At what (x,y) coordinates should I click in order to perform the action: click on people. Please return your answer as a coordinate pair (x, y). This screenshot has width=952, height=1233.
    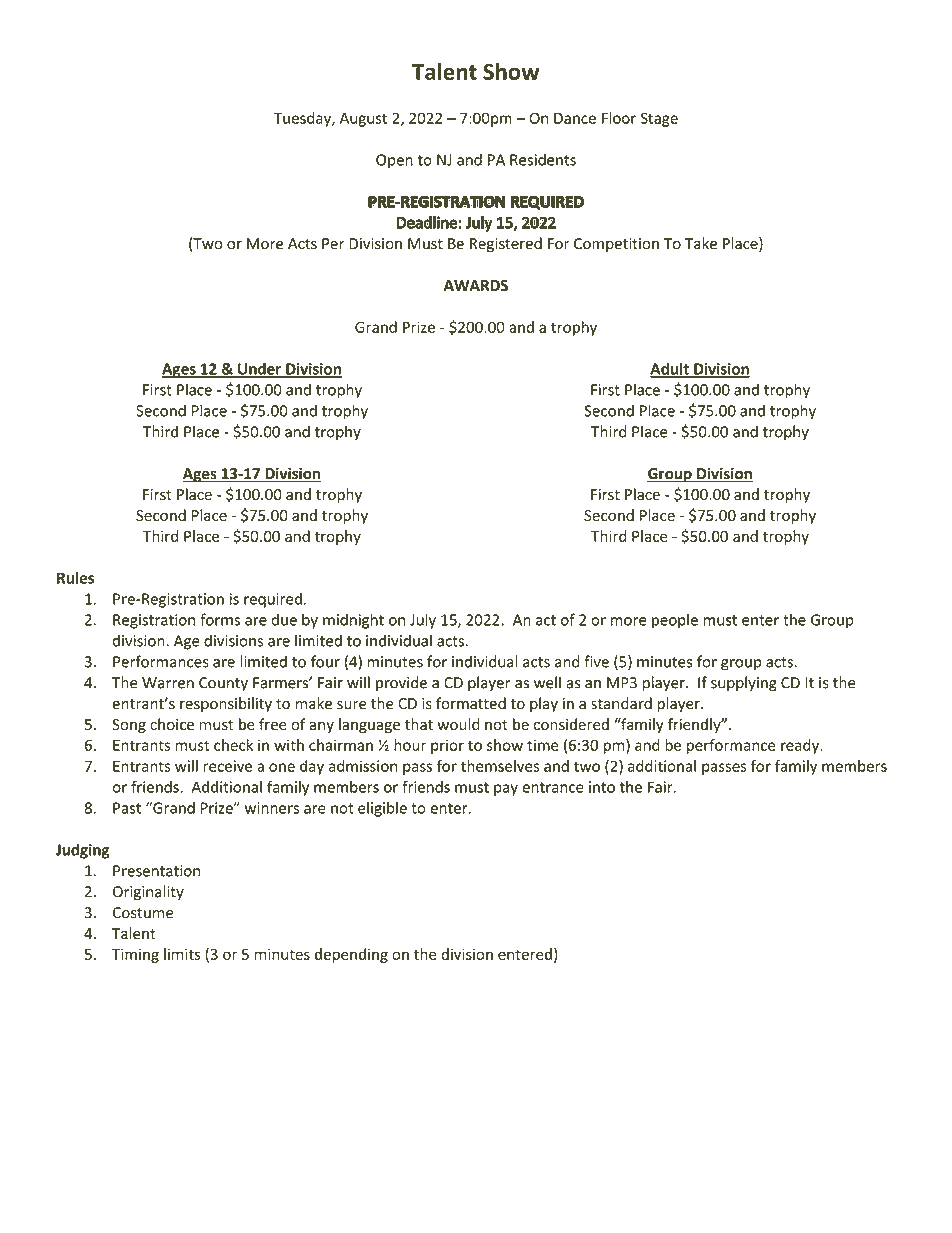
    Looking at the image, I should click on (675, 621).
